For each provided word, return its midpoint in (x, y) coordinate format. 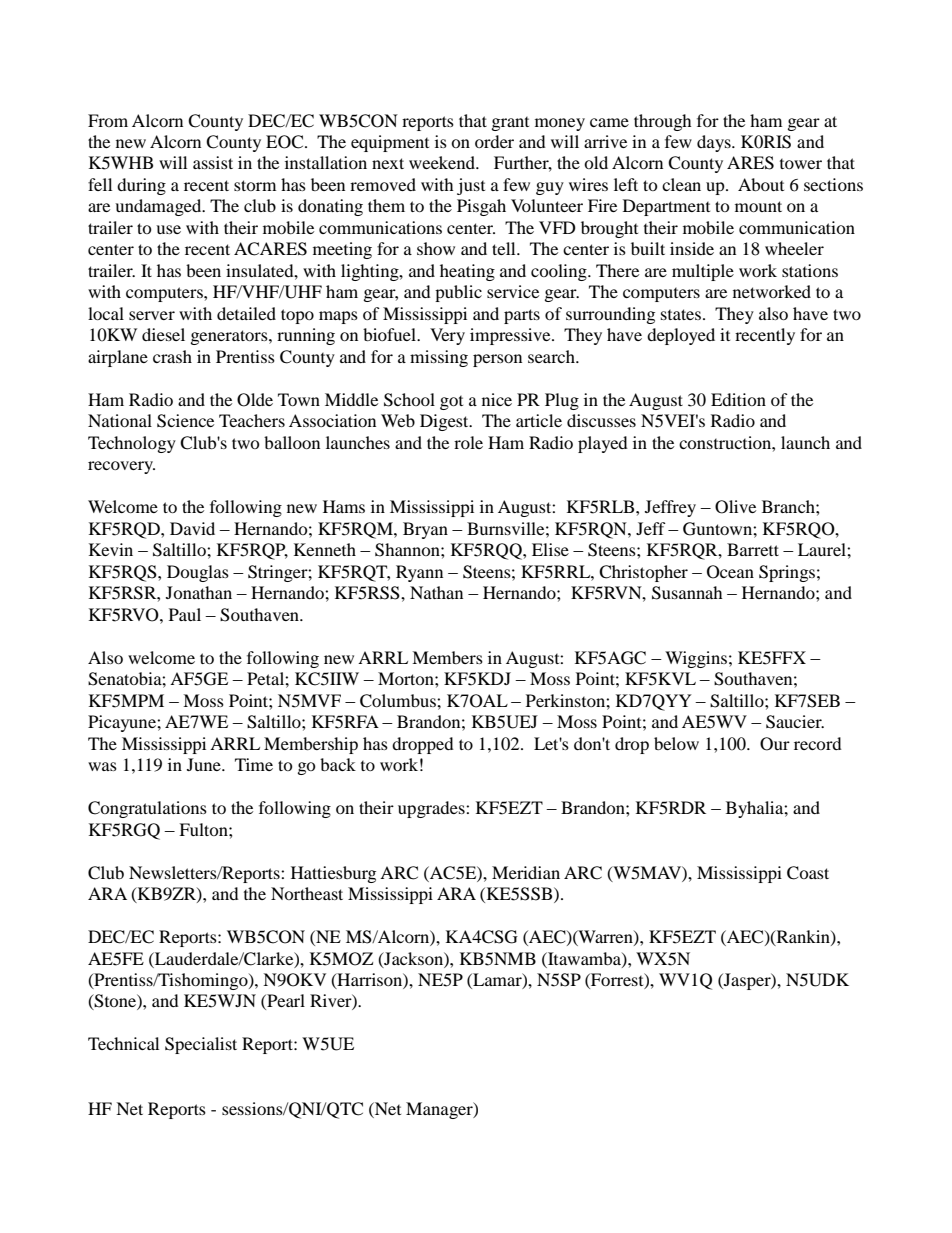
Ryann (419, 573)
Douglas (198, 573)
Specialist (201, 1045)
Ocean (730, 572)
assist (213, 162)
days (715, 143)
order (494, 141)
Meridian (526, 872)
